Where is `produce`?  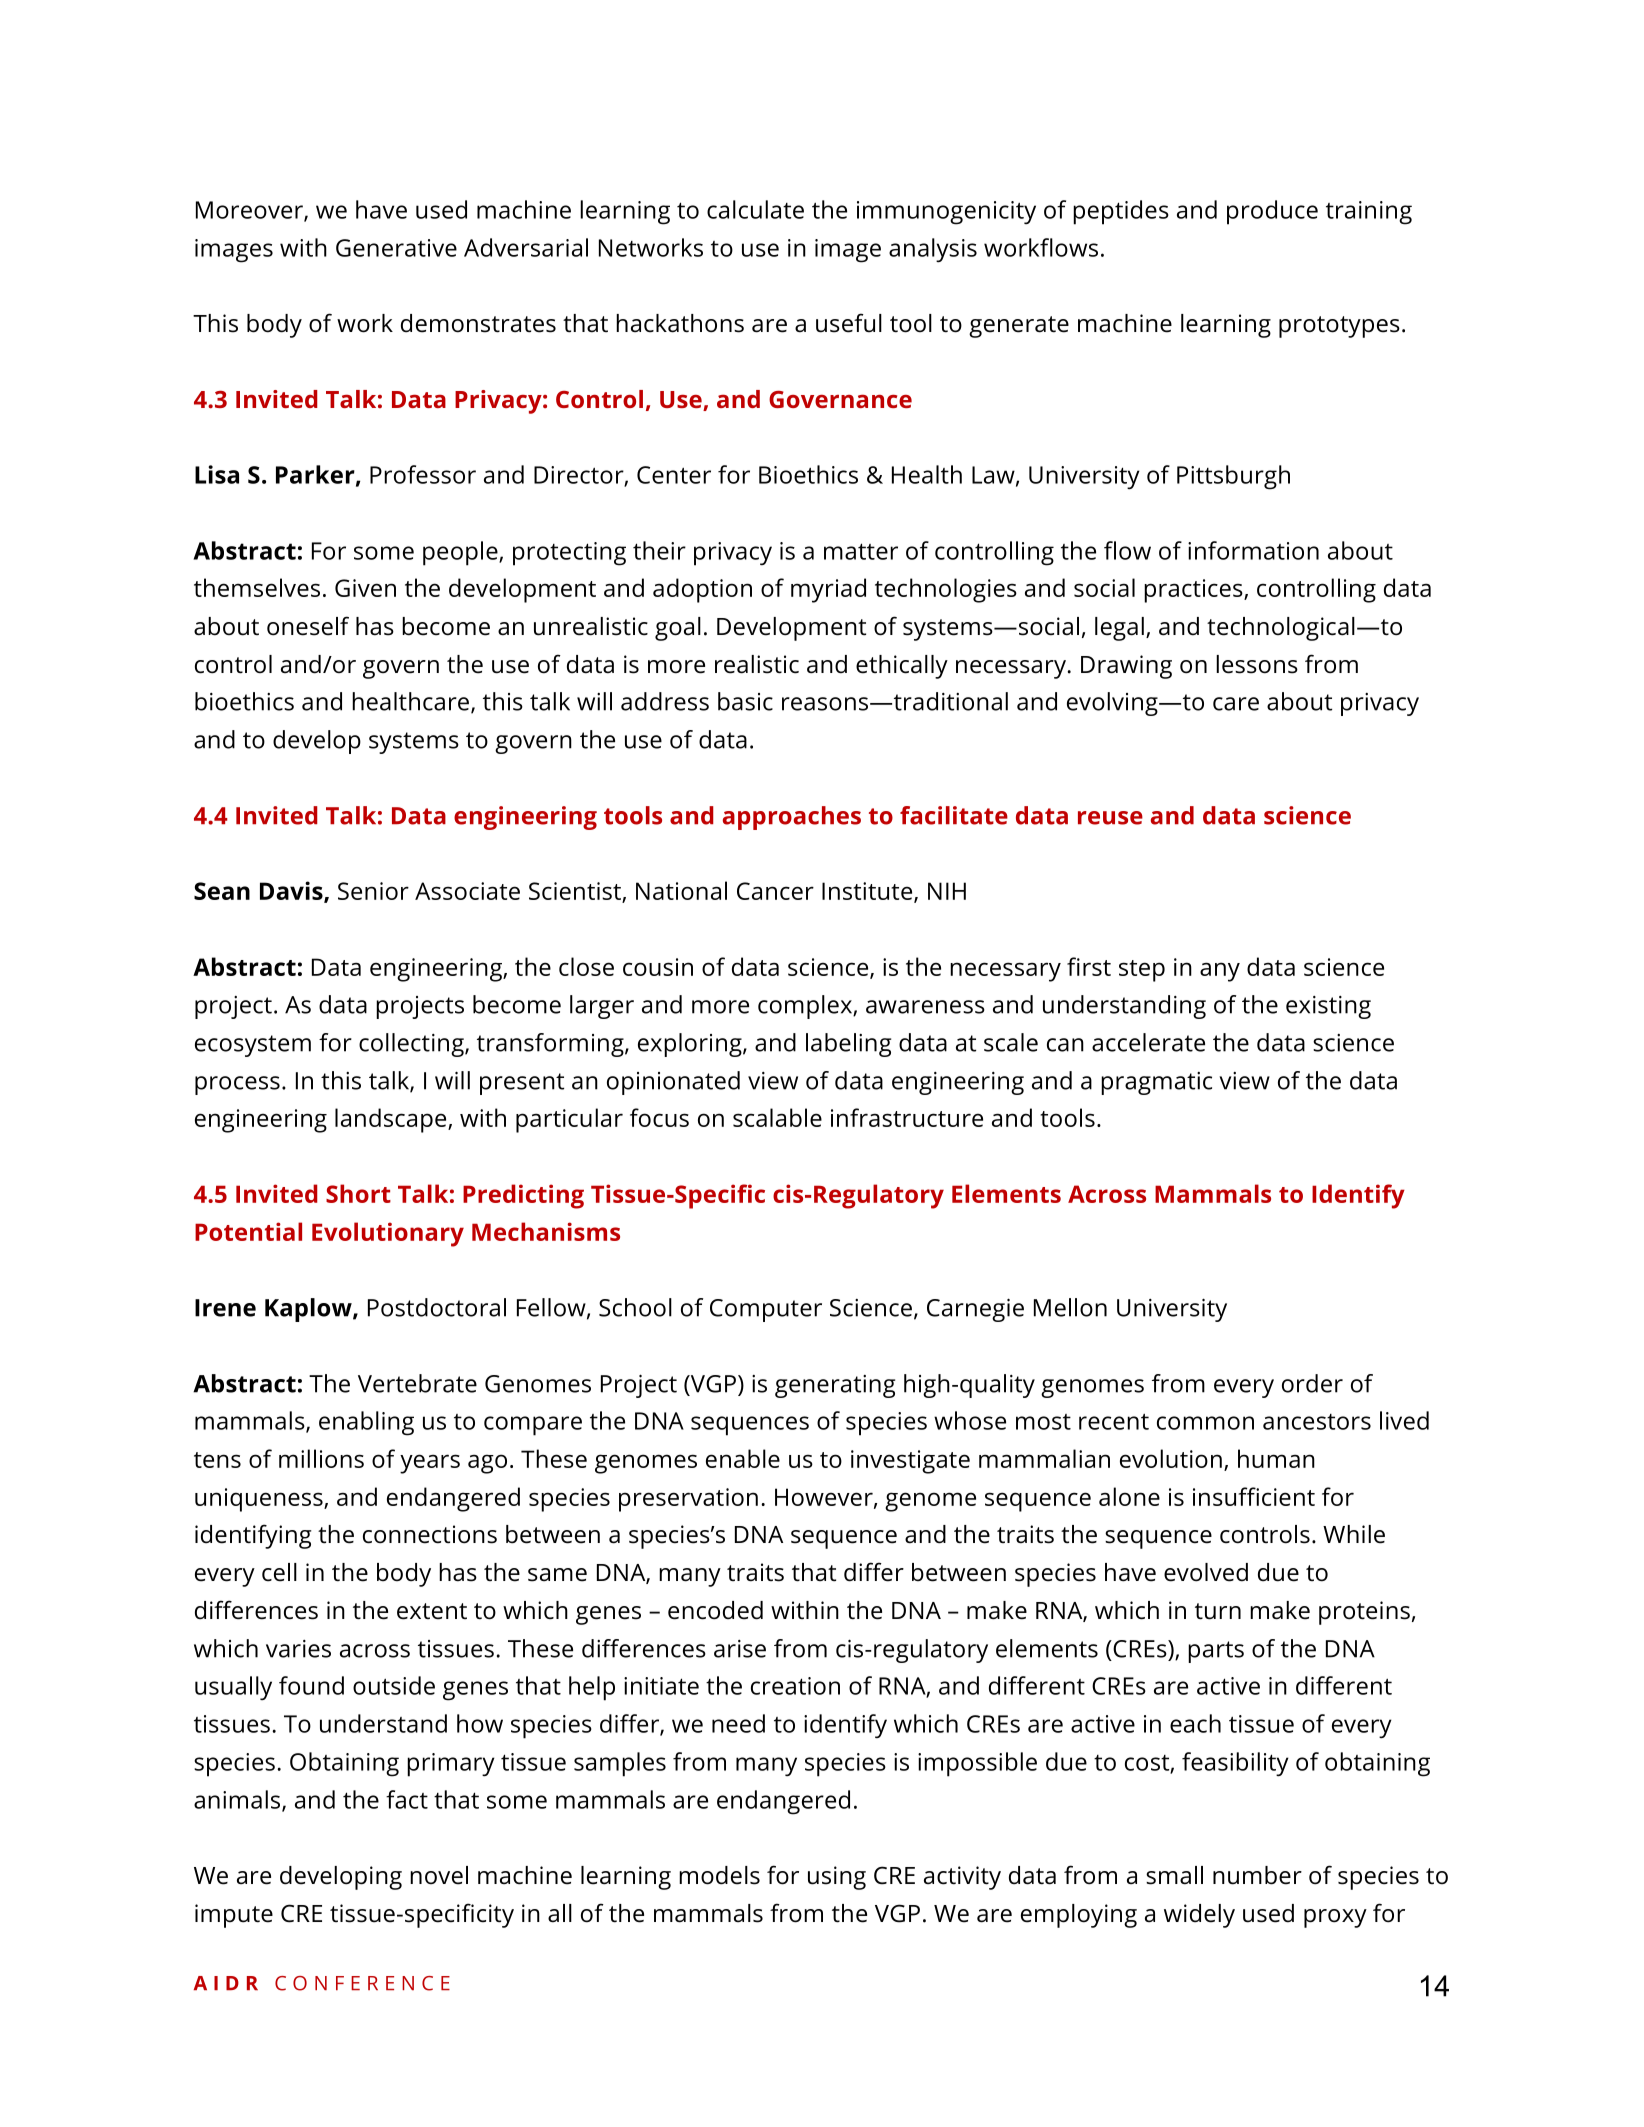
produce is located at coordinates (1272, 212).
